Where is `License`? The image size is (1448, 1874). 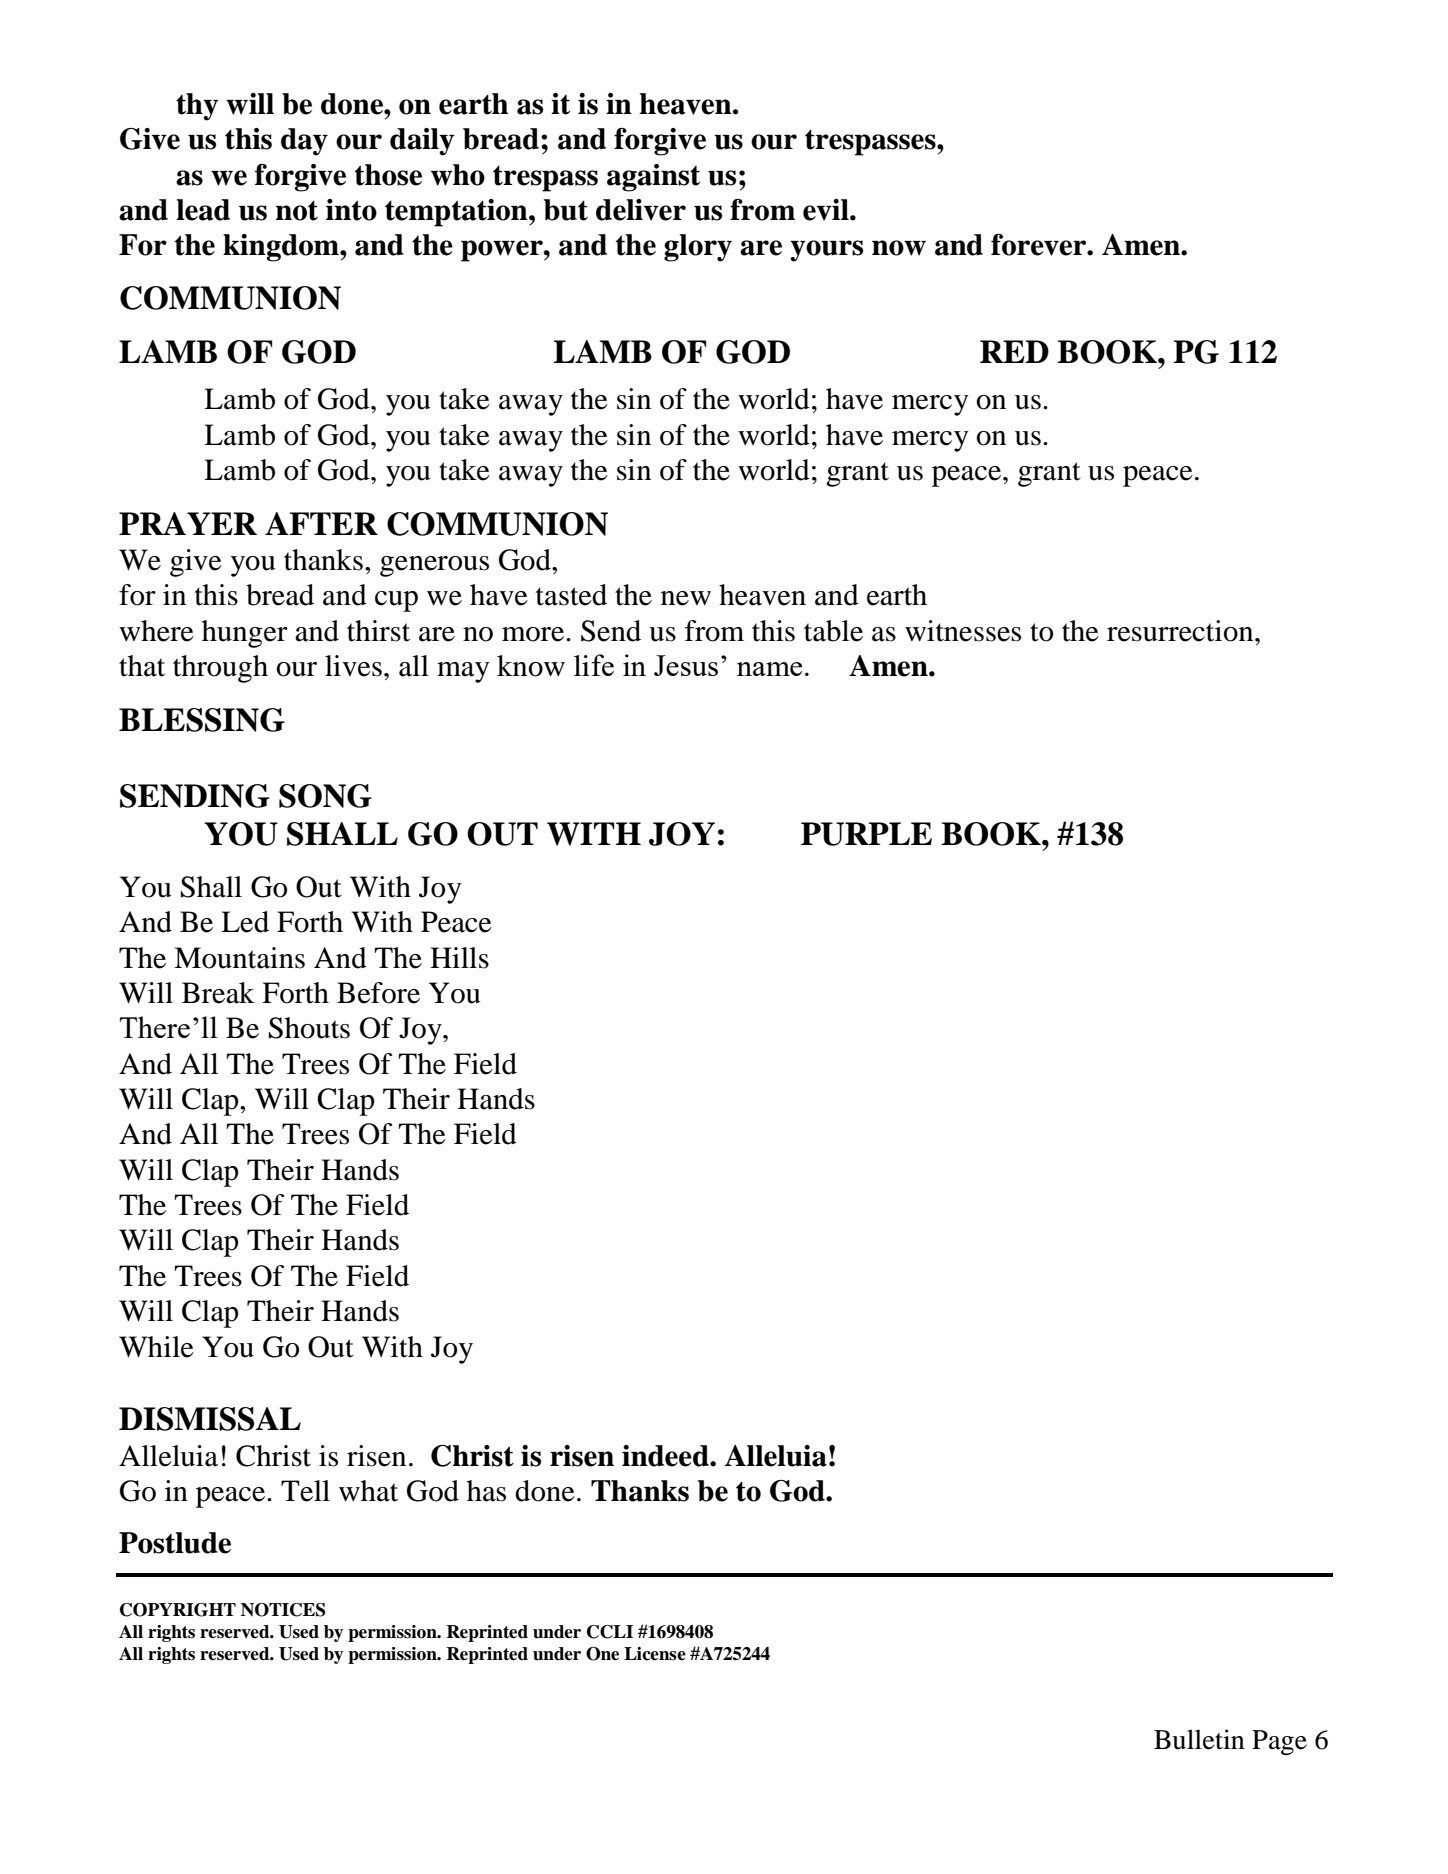 License is located at coordinates (655, 1654).
